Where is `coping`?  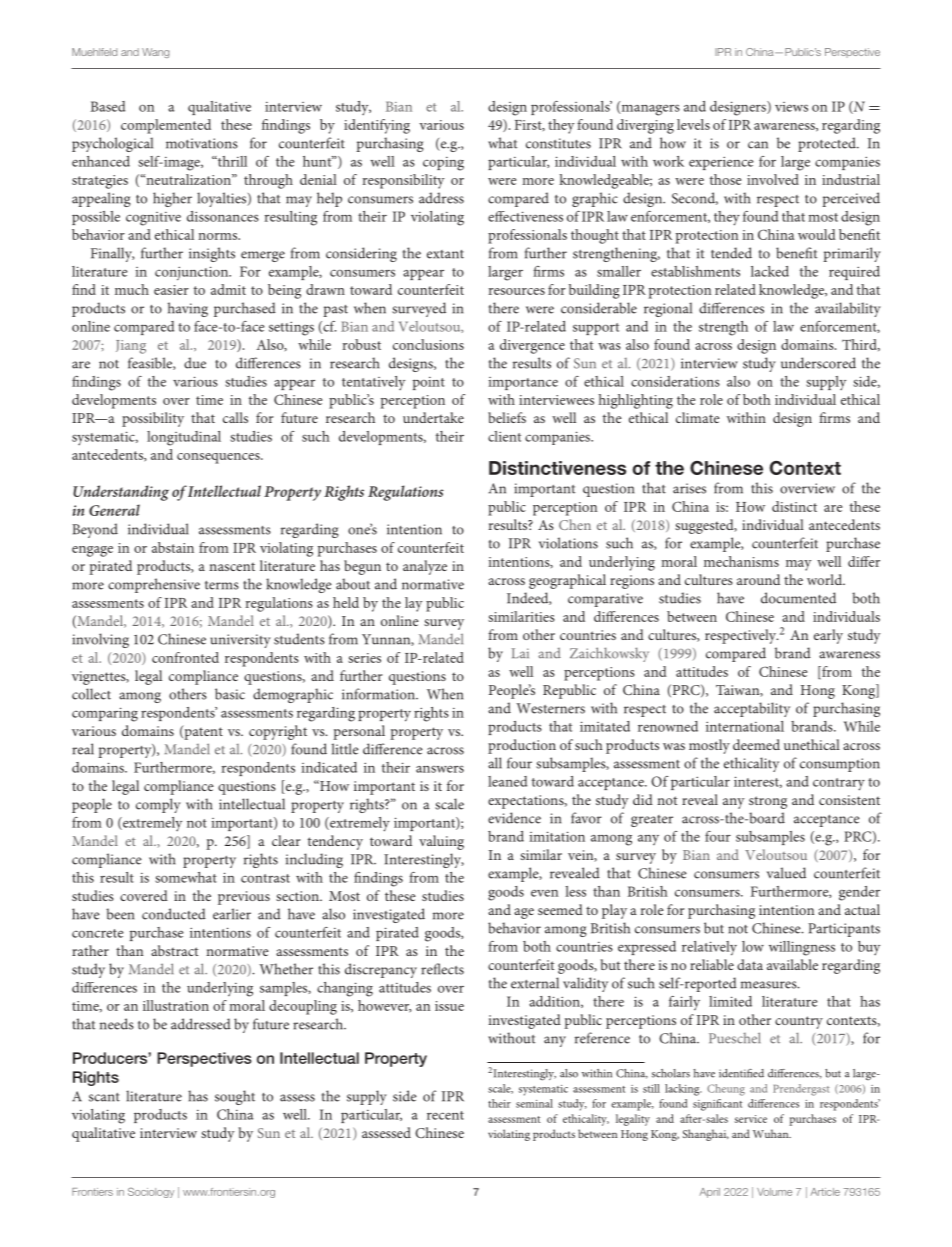 coping is located at coordinates (443, 164).
